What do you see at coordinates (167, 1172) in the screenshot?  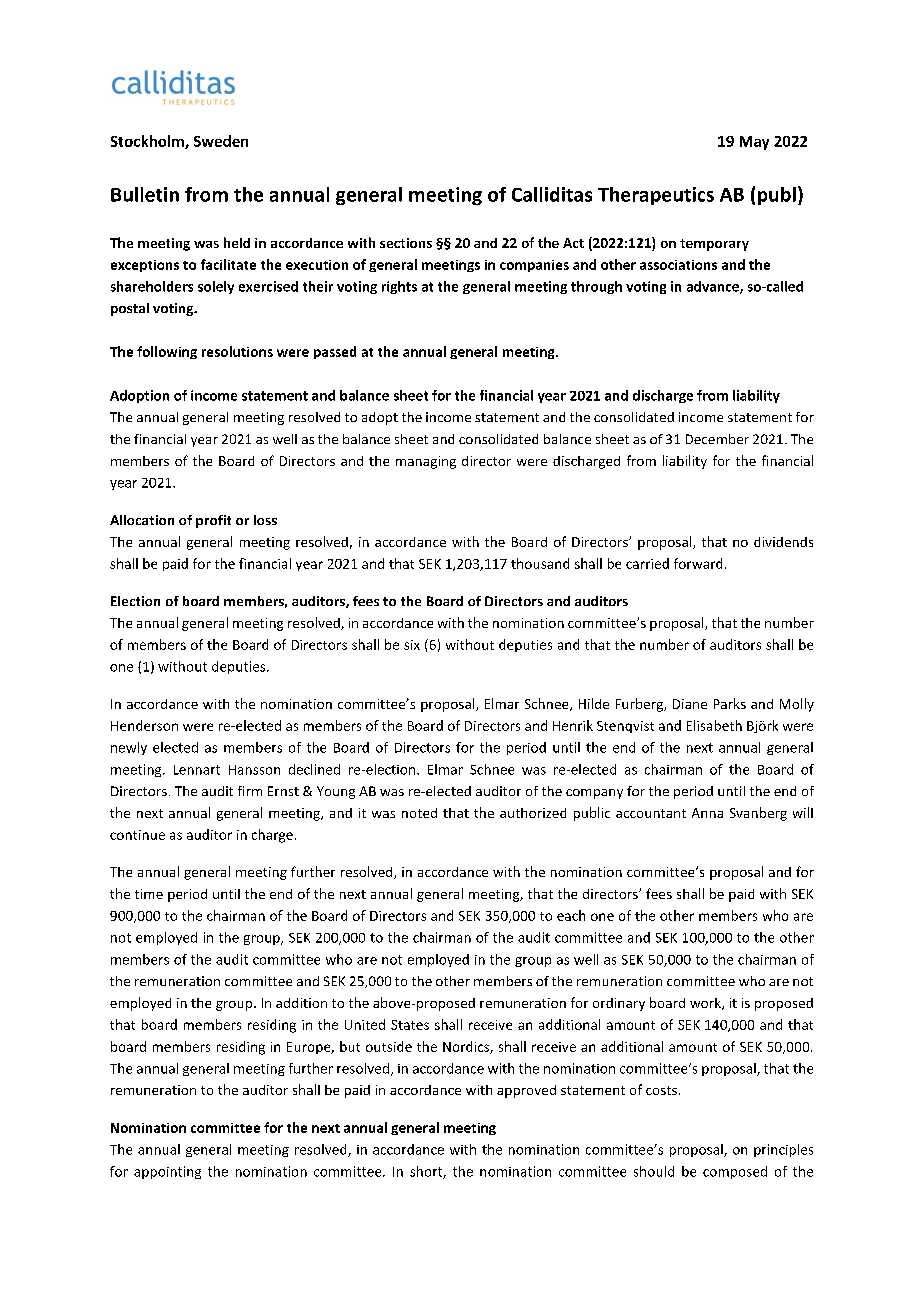 I see `appointing` at bounding box center [167, 1172].
